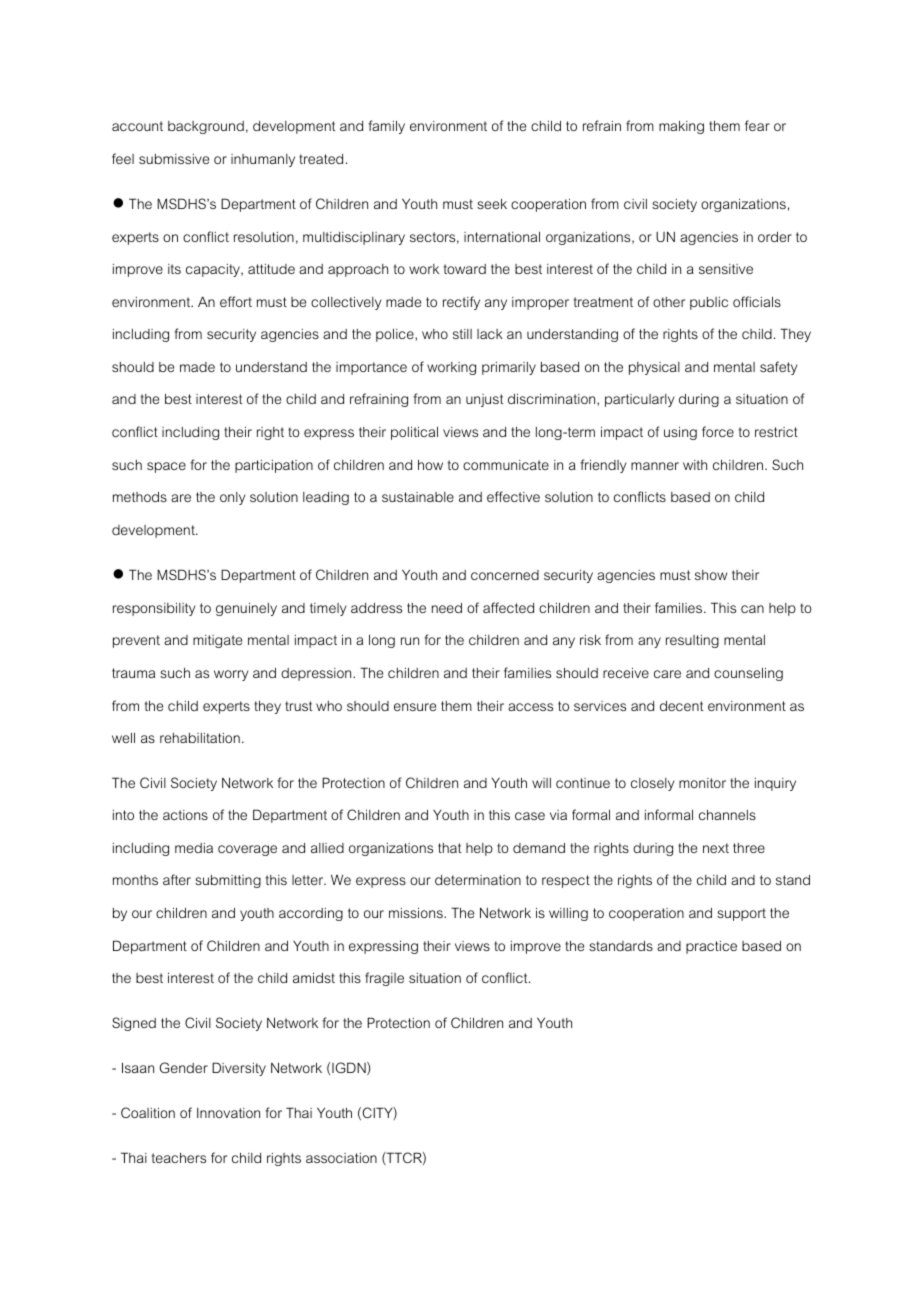 Image resolution: width=924 pixels, height=1307 pixels. I want to click on that, so click(450, 848).
